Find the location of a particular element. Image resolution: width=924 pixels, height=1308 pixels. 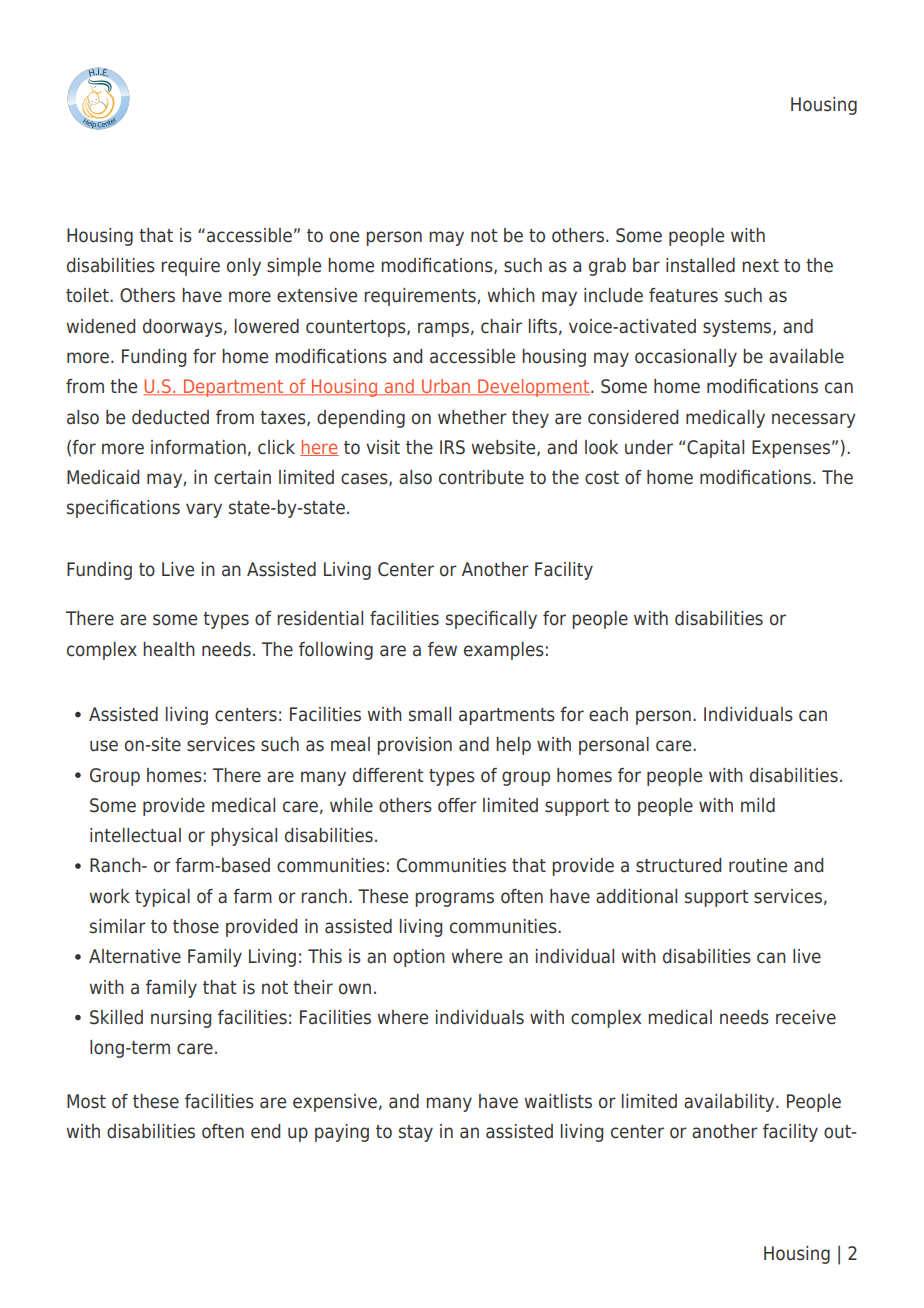

Capital is located at coordinates (715, 449).
